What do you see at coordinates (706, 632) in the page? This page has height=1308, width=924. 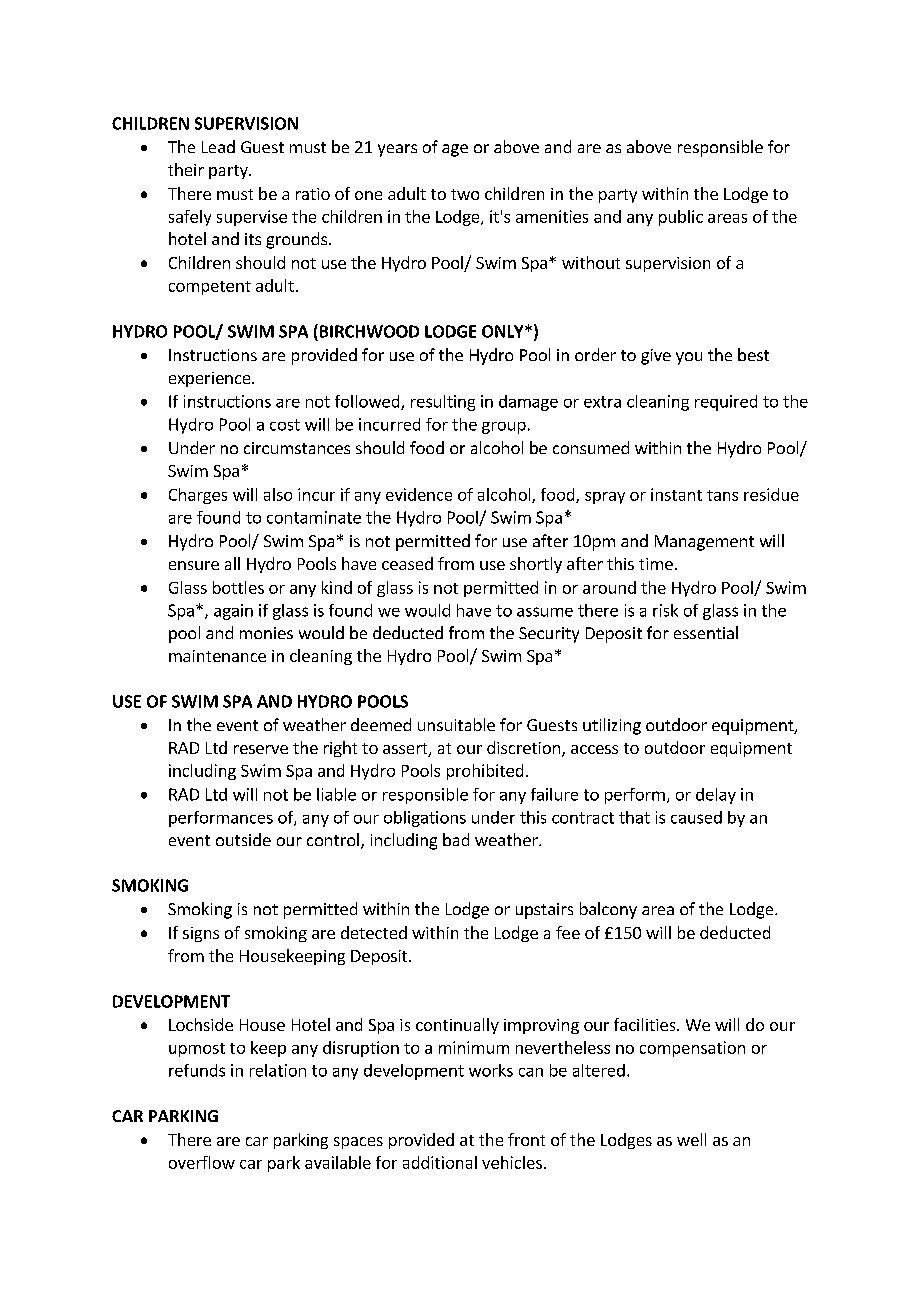 I see `essential` at bounding box center [706, 632].
